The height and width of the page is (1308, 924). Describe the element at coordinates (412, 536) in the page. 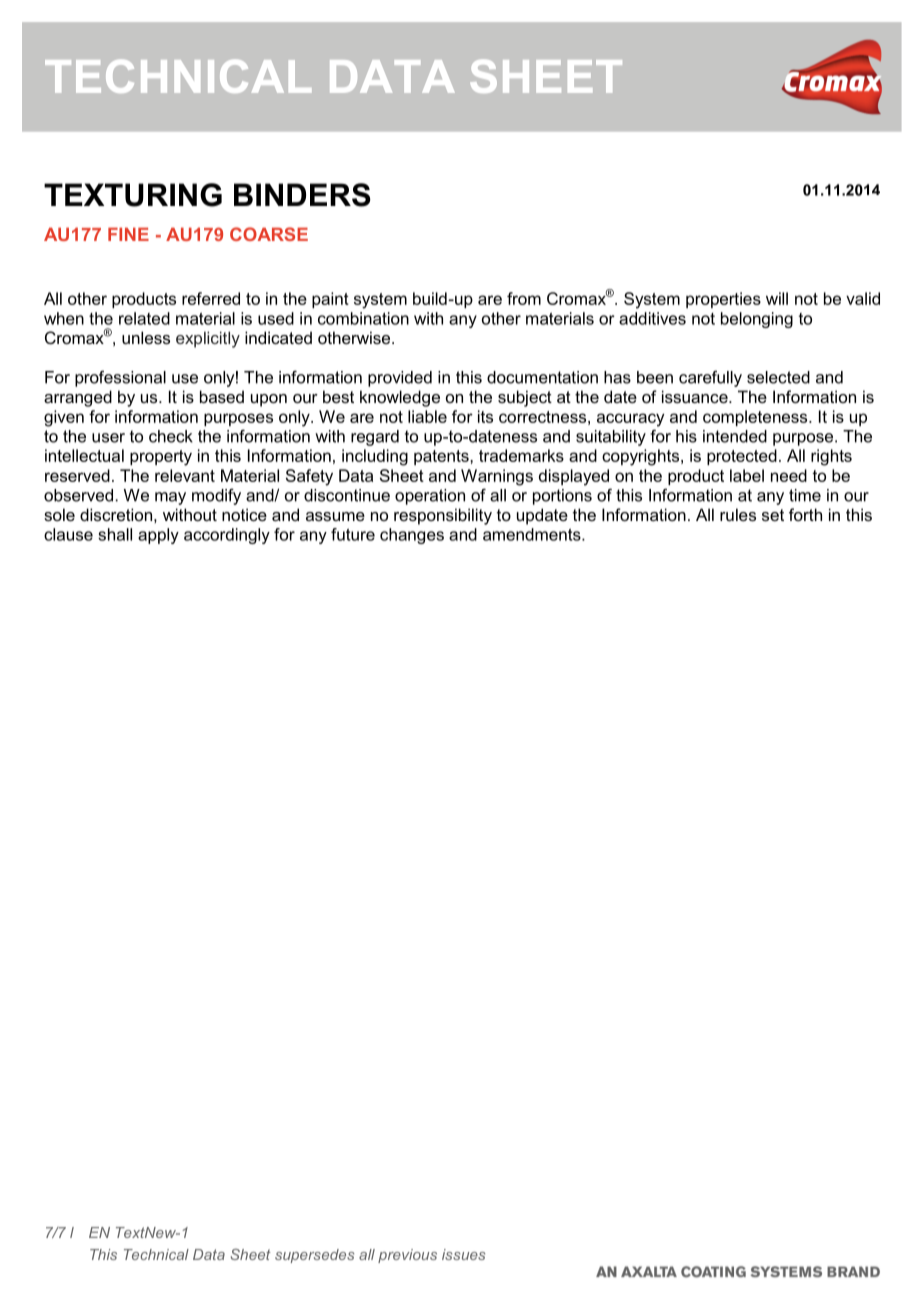

I see `changes` at that location.
